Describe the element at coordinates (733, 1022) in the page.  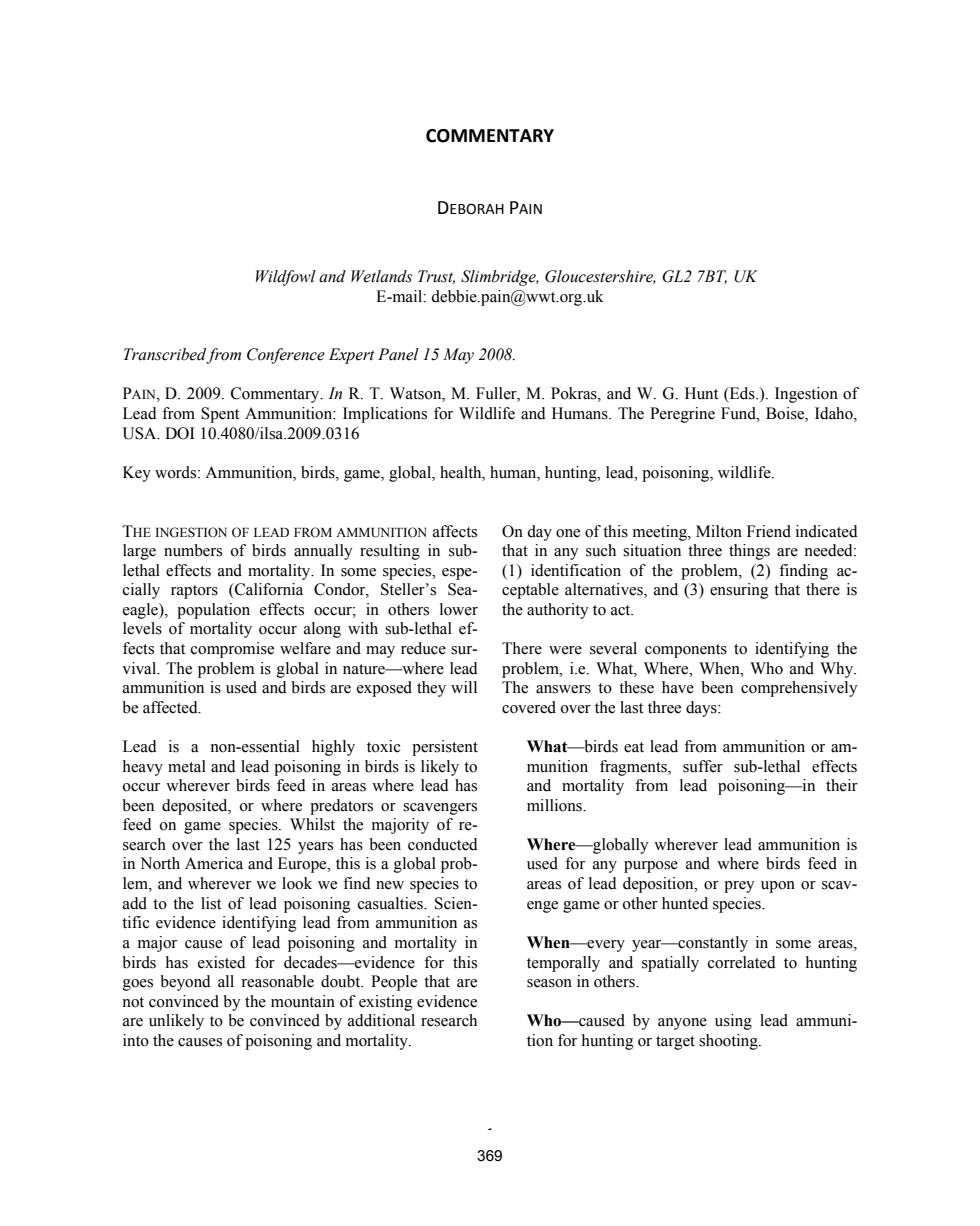
I see `using` at that location.
